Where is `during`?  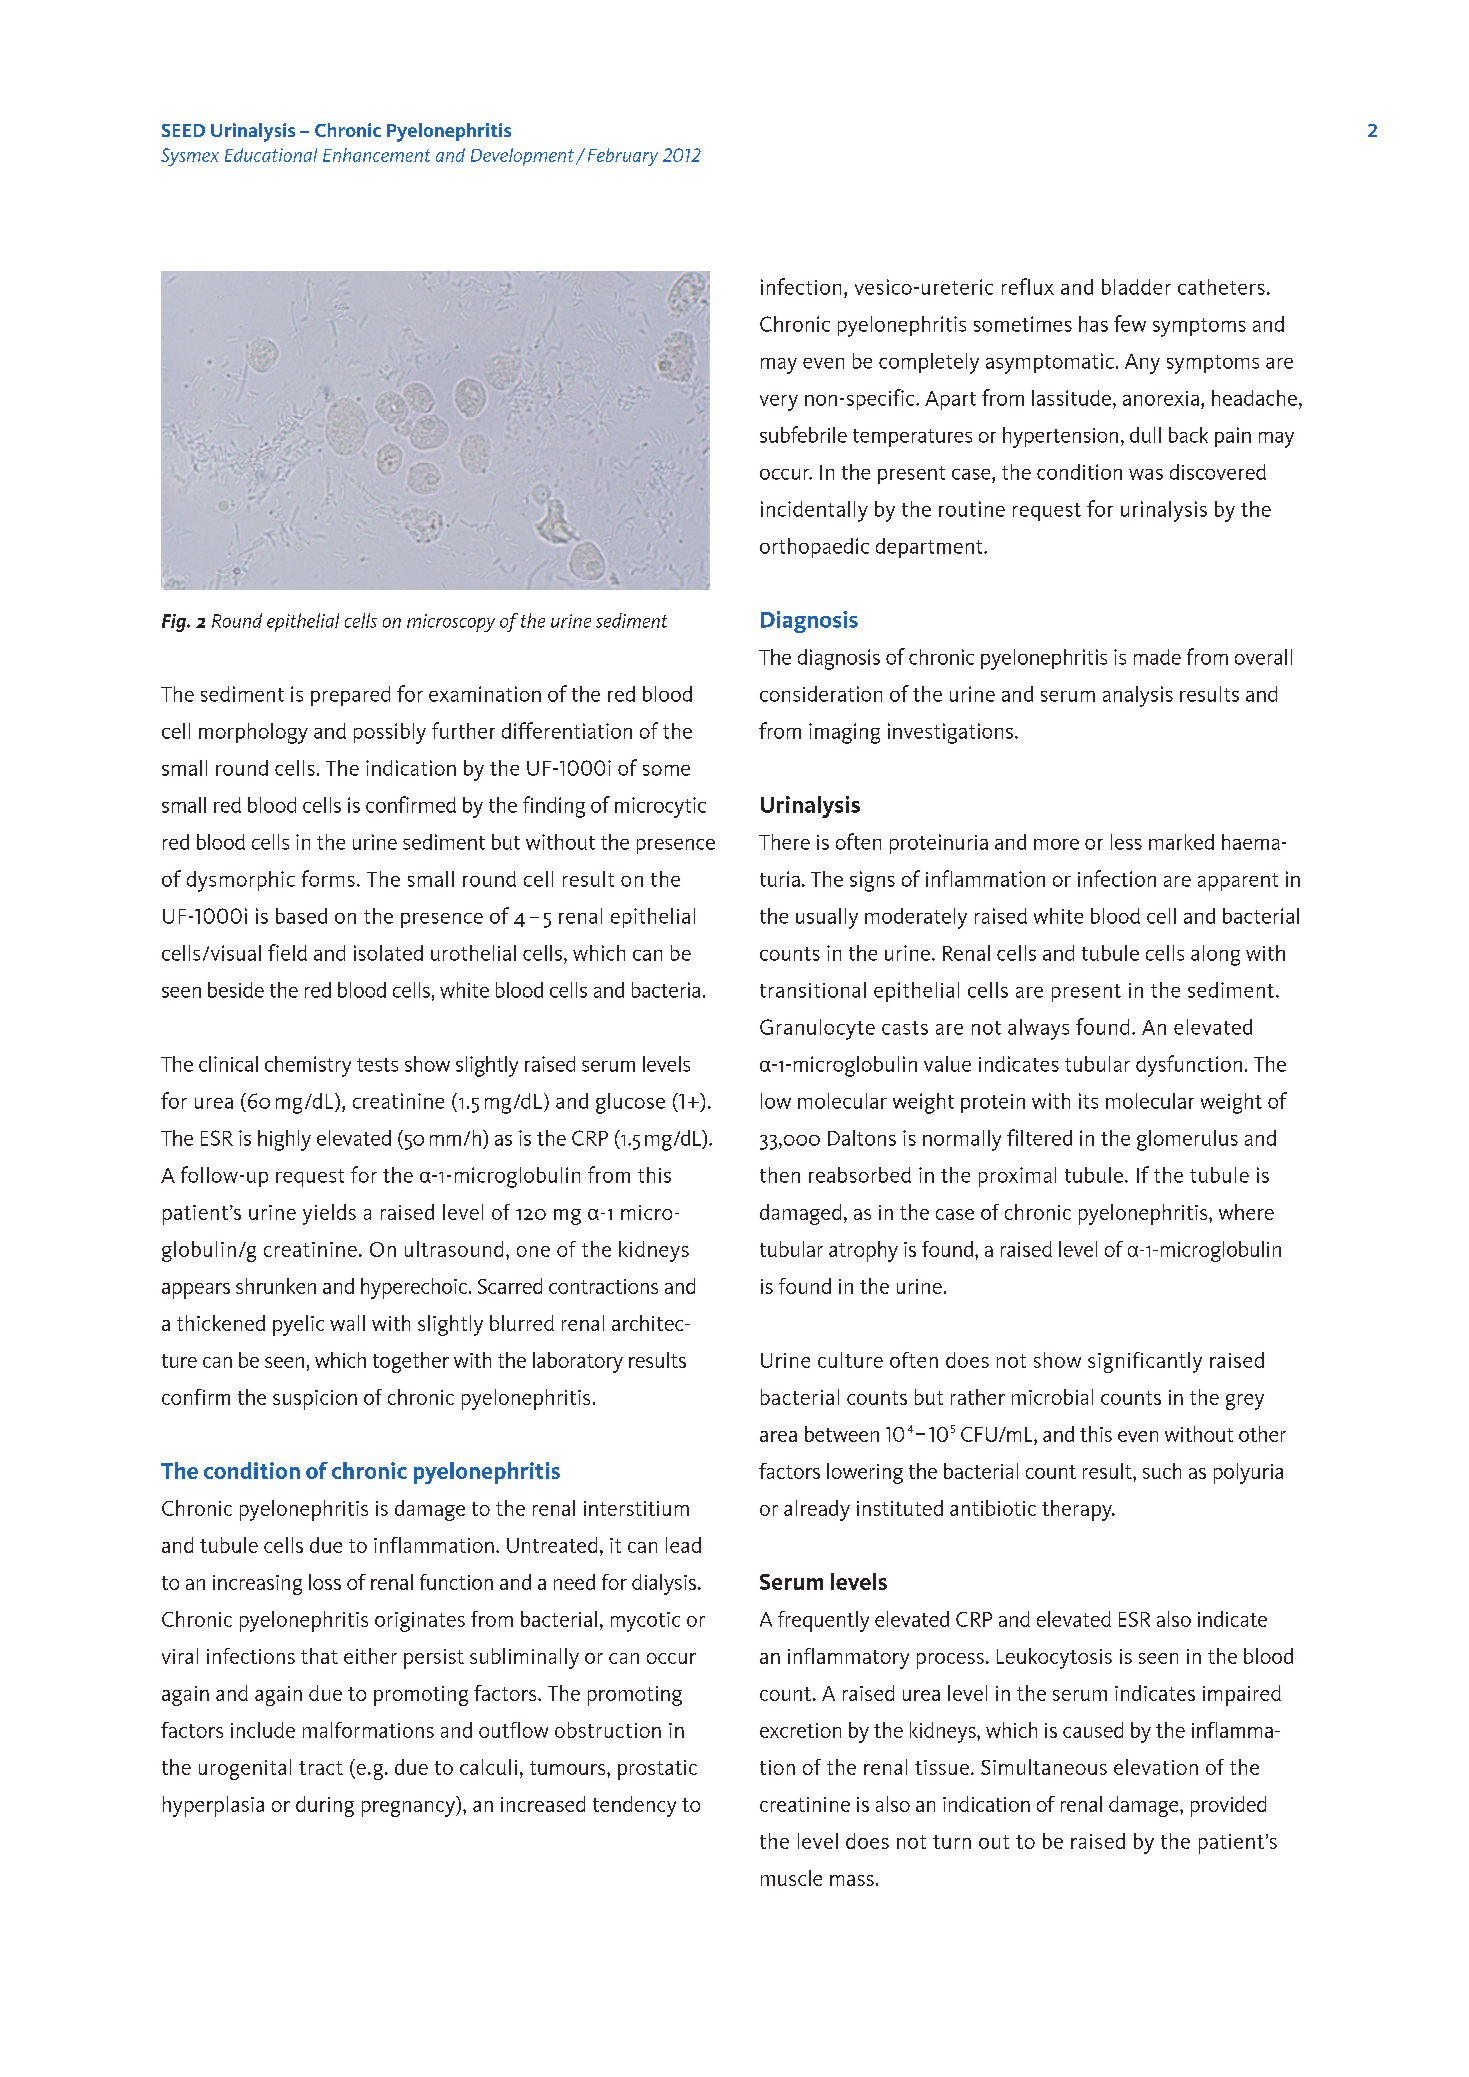 during is located at coordinates (325, 1806).
